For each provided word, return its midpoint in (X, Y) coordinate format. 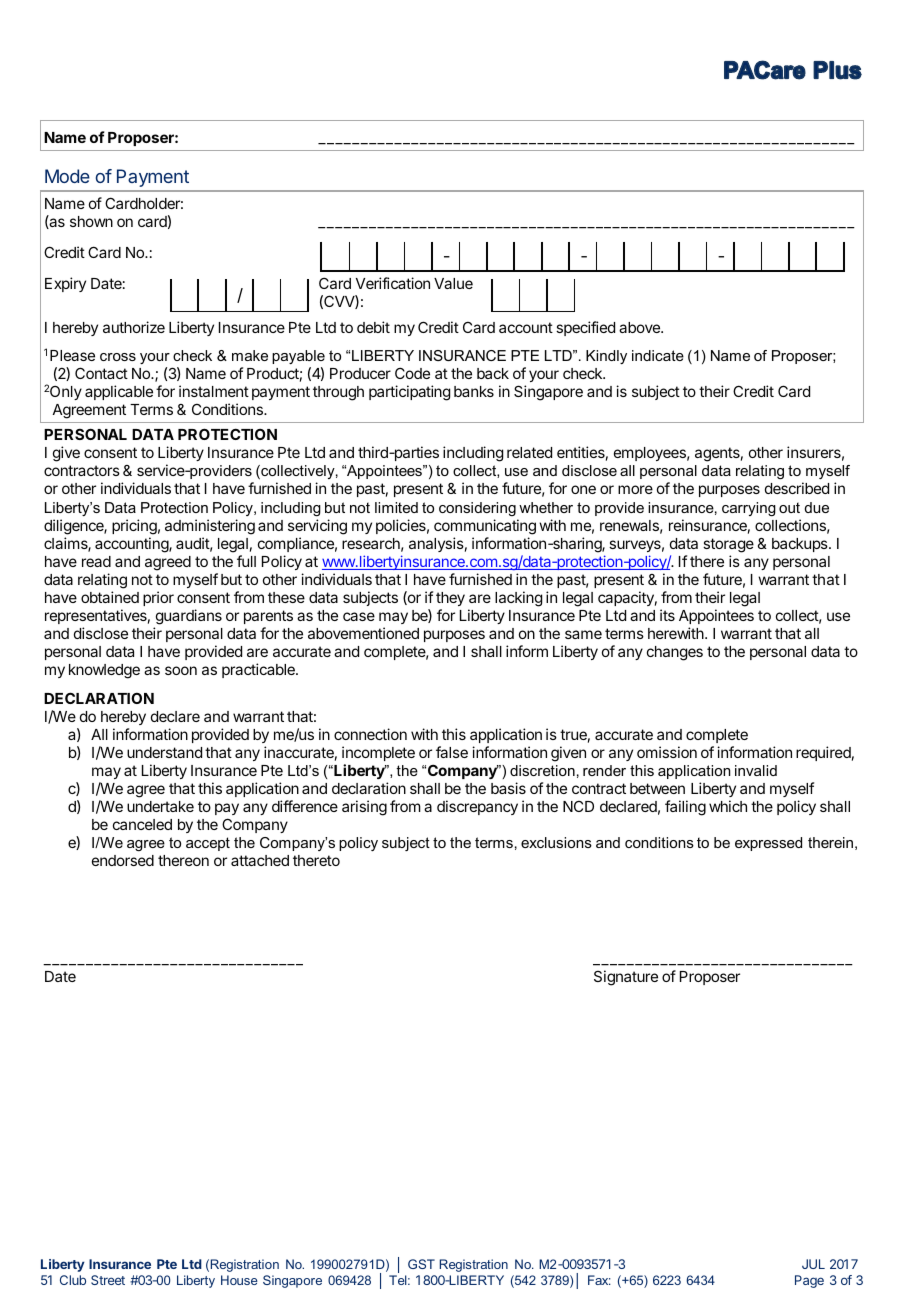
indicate (658, 355)
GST (421, 1264)
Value (453, 283)
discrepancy (477, 807)
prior (158, 598)
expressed (768, 844)
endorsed (123, 860)
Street (108, 1280)
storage (728, 545)
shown (91, 221)
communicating (485, 527)
